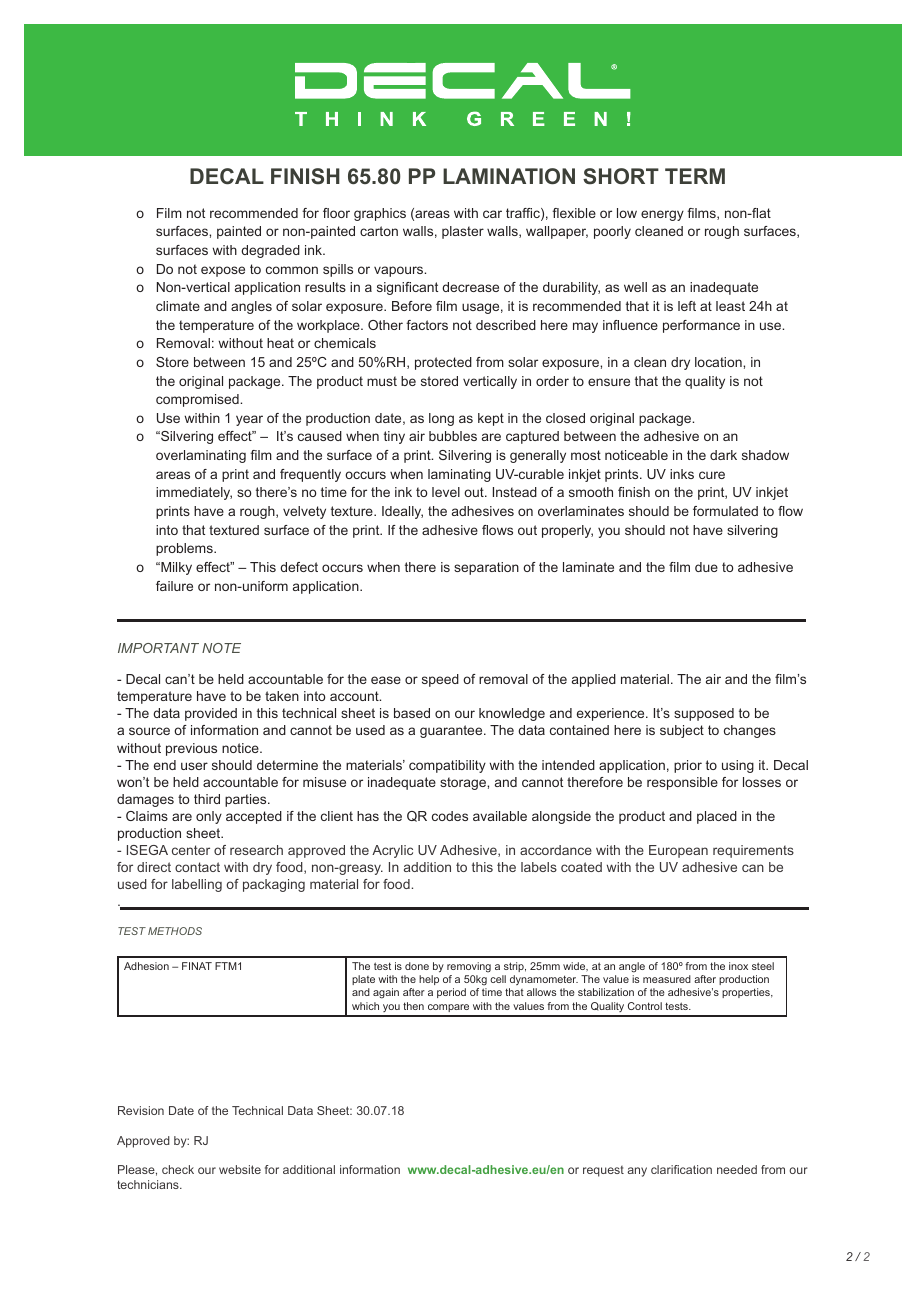 Image resolution: width=924 pixels, height=1308 pixels. I want to click on speed, so click(440, 680).
